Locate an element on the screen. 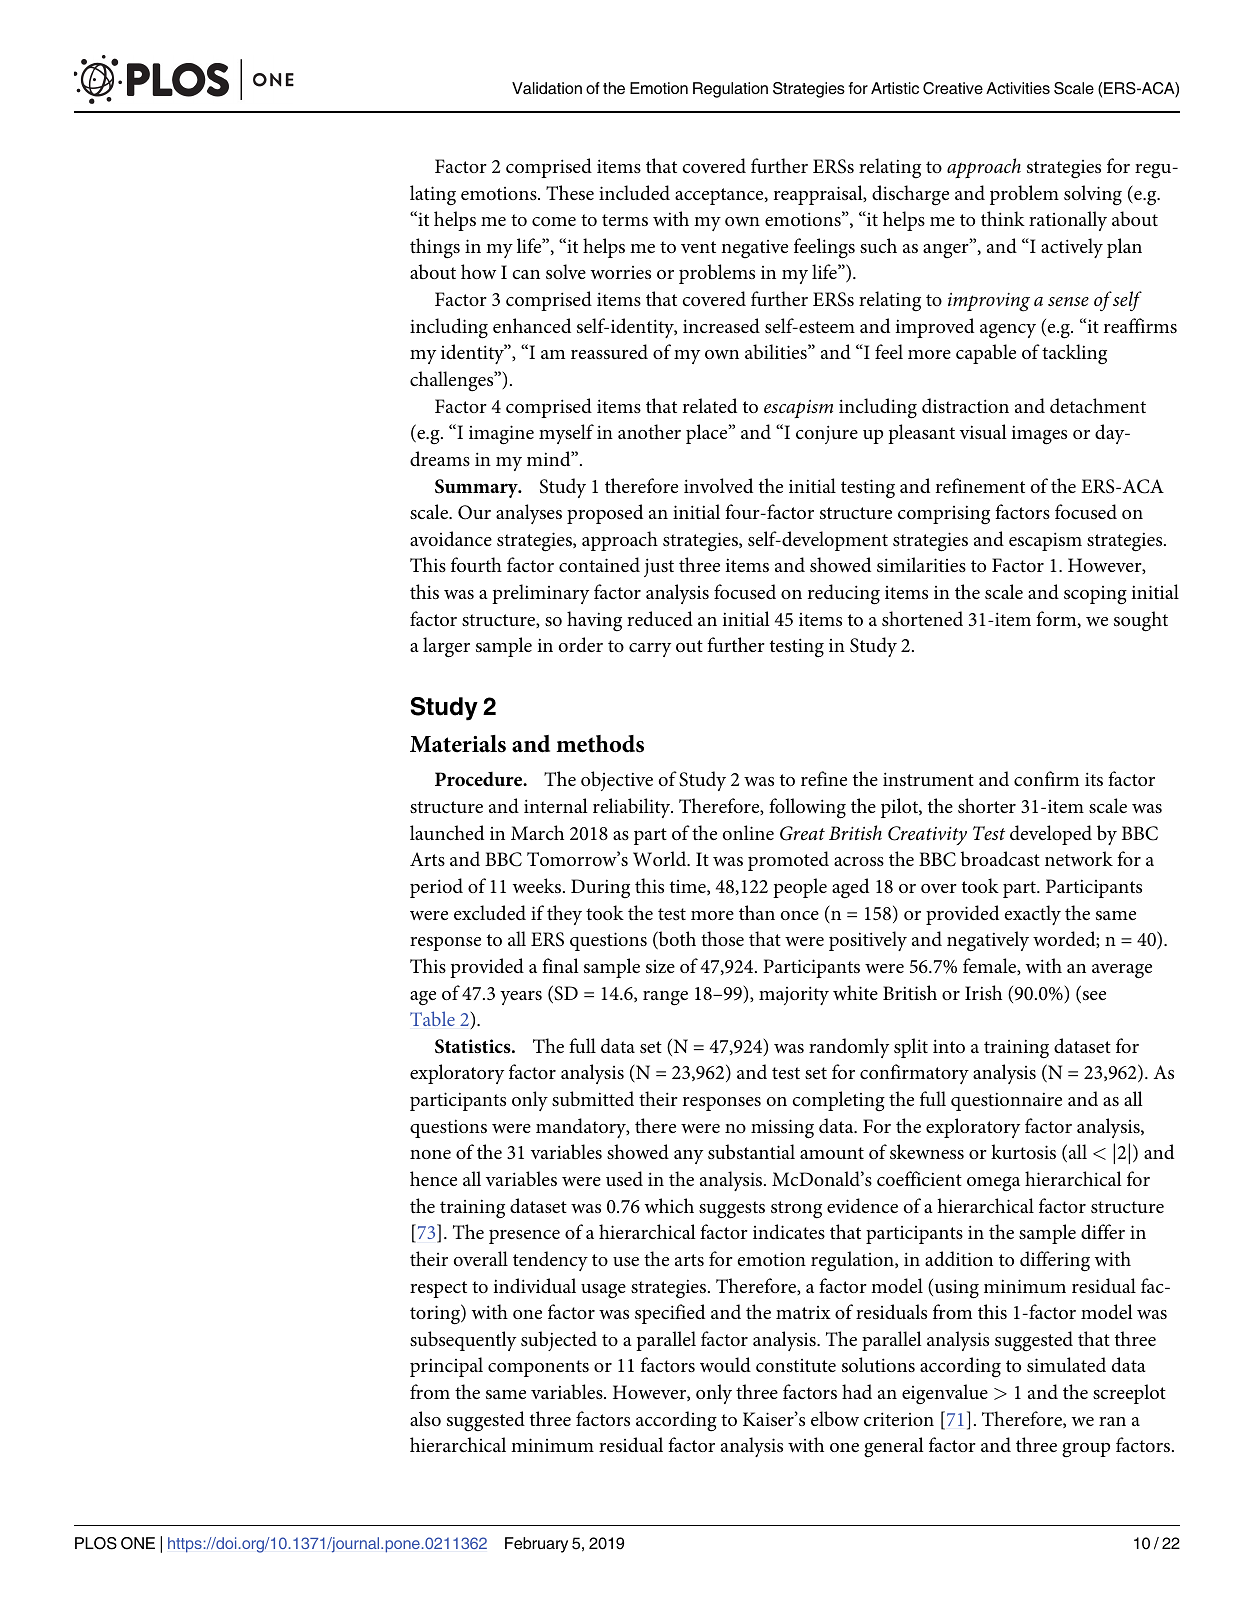 The image size is (1254, 1623). things is located at coordinates (435, 248).
